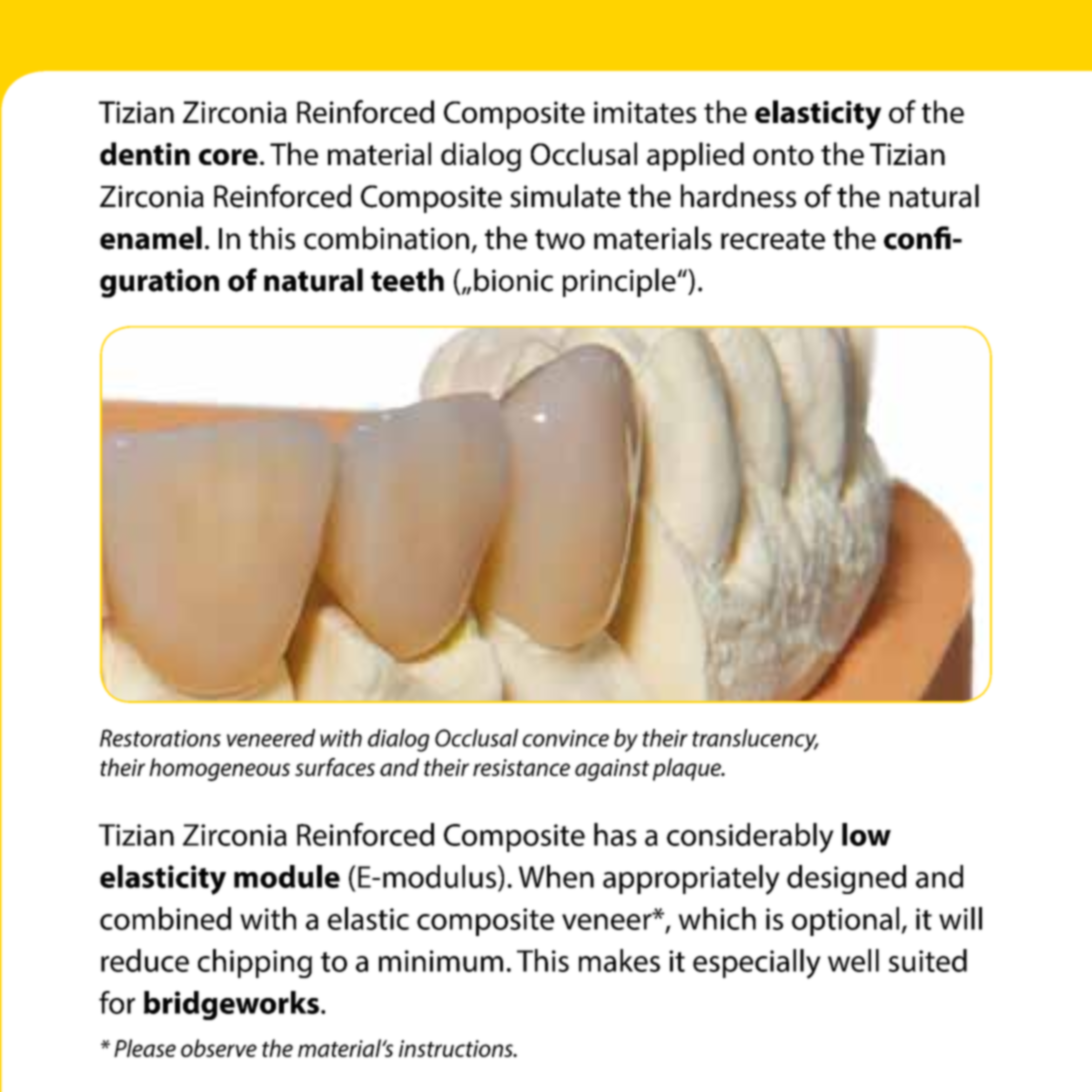 Image resolution: width=1092 pixels, height=1092 pixels. Describe the element at coordinates (783, 155) in the document. I see `onto` at that location.
